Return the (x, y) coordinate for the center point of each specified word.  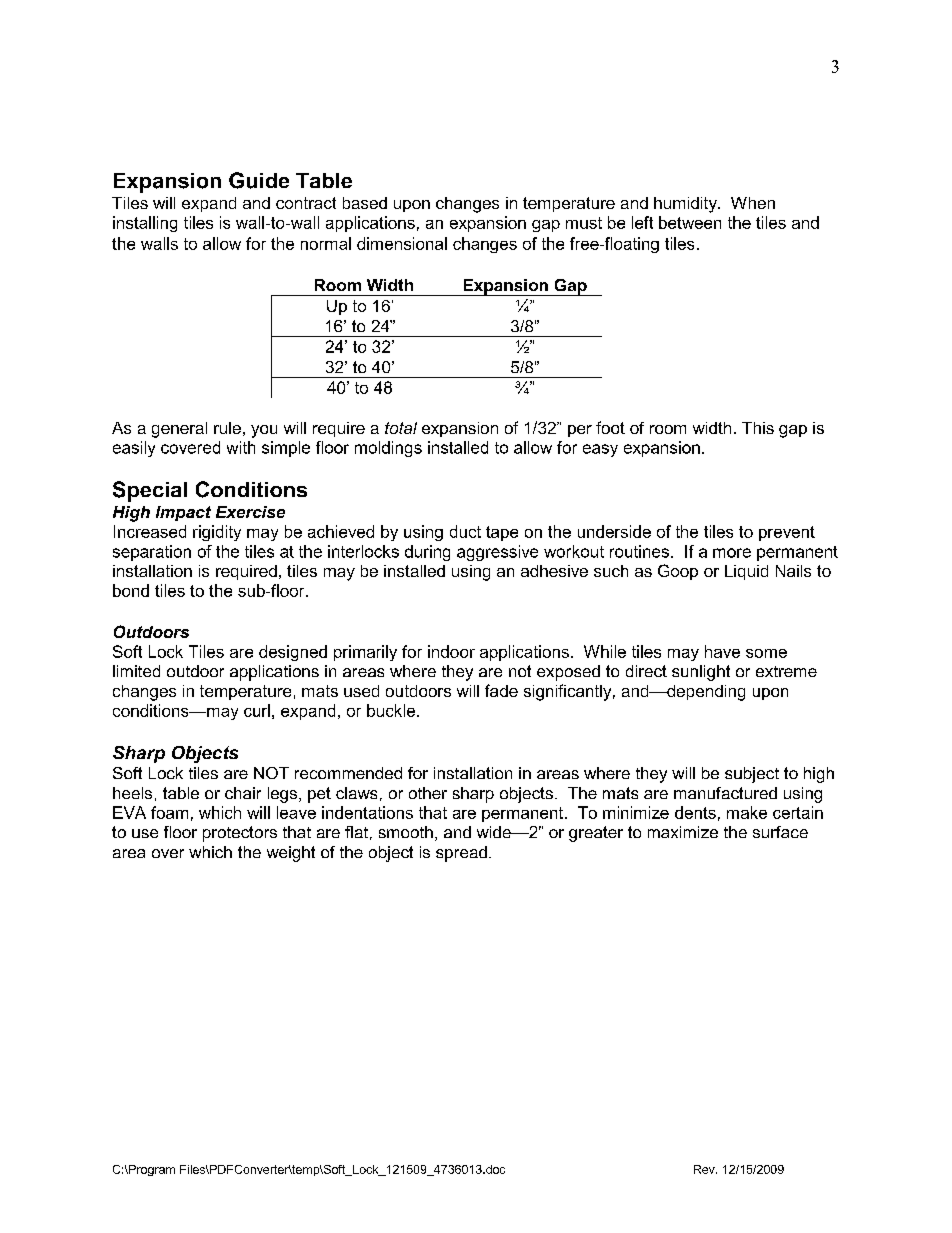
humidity (686, 205)
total (401, 428)
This (758, 428)
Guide (259, 180)
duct (465, 531)
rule (227, 428)
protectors (240, 834)
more (732, 553)
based (365, 203)
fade (501, 690)
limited (136, 671)
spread (461, 854)
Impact (183, 513)
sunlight (701, 673)
